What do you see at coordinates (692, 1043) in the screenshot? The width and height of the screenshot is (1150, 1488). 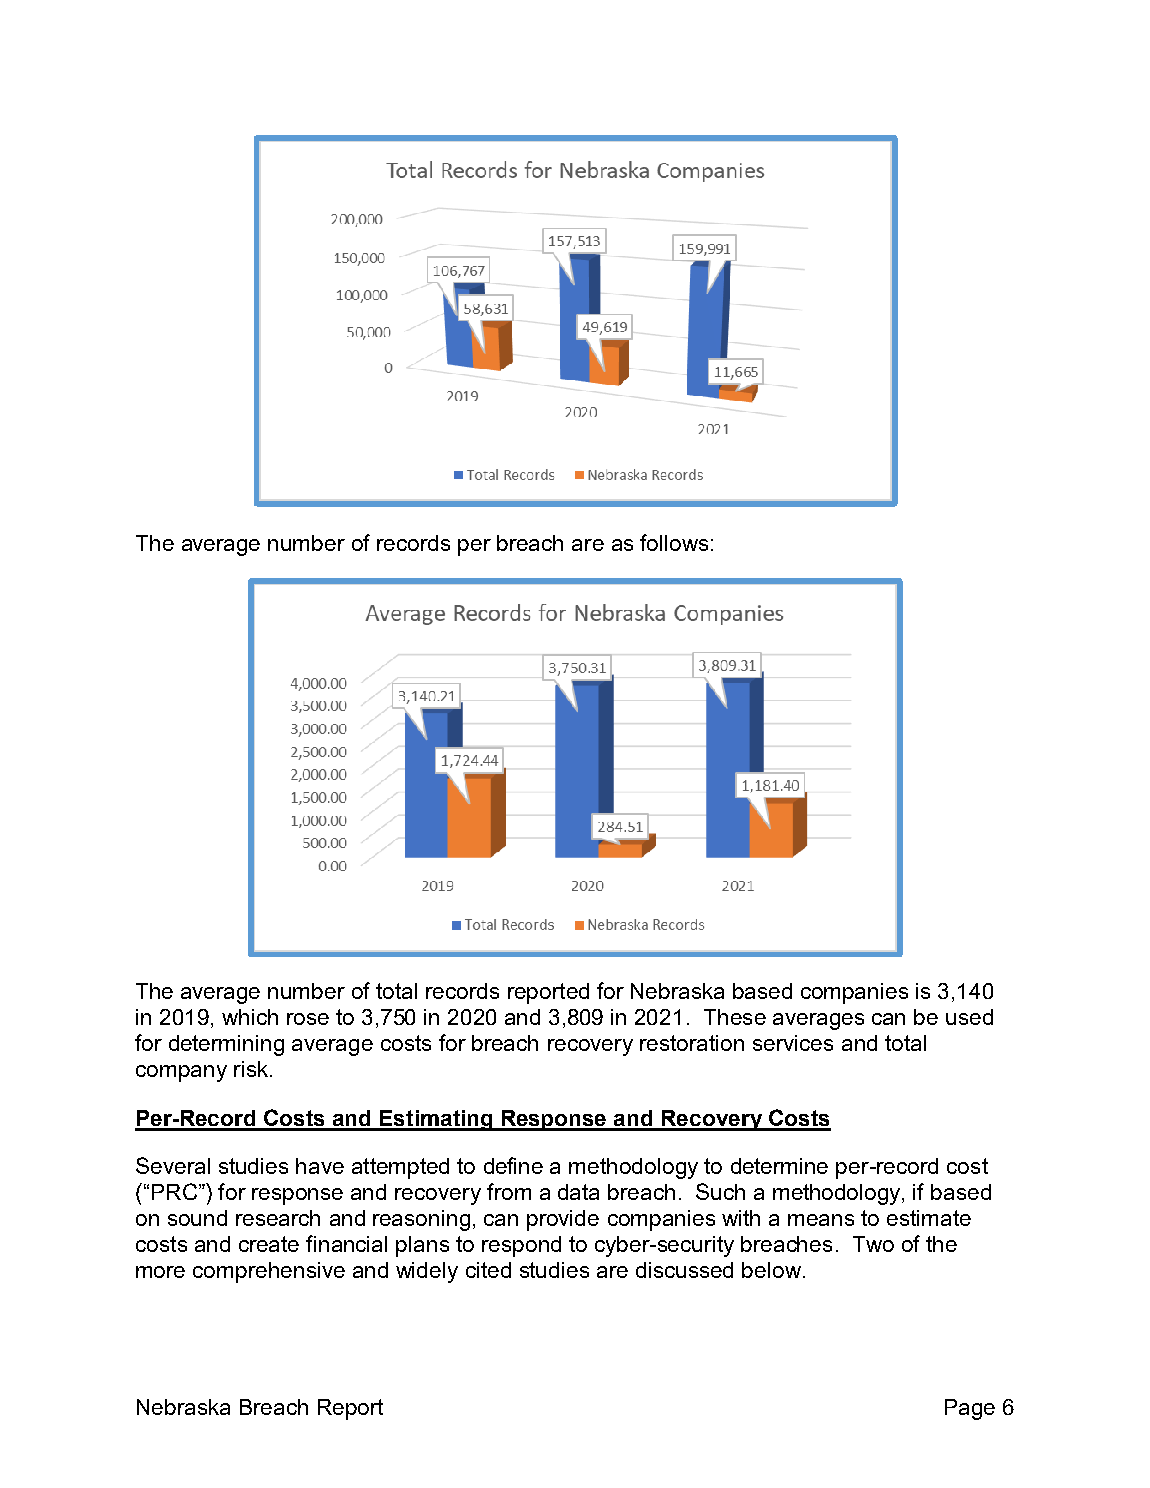 I see `restoration` at bounding box center [692, 1043].
